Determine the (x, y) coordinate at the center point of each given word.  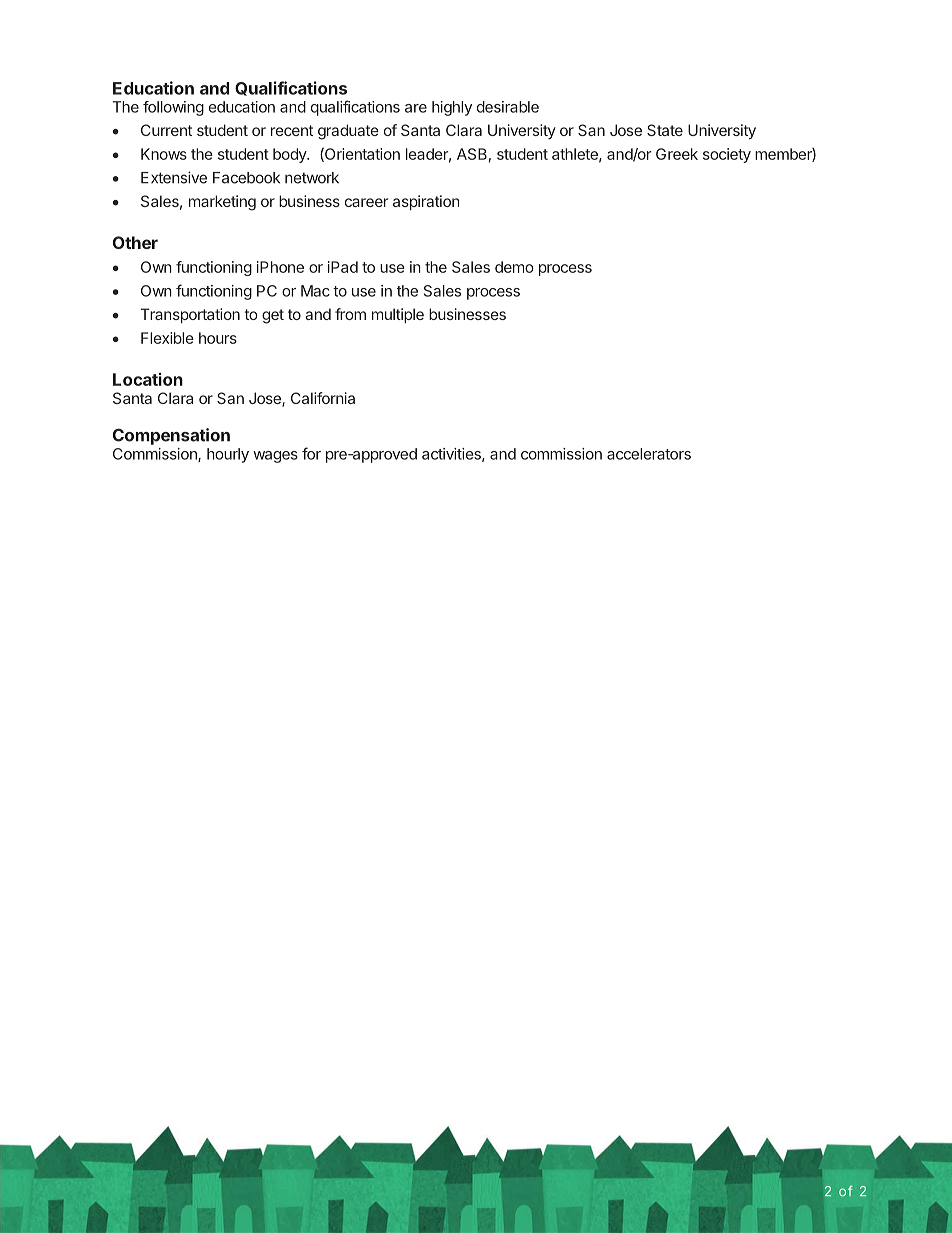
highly (452, 108)
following (173, 108)
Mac (315, 291)
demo (514, 267)
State (665, 130)
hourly (228, 455)
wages (275, 457)
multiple (398, 315)
